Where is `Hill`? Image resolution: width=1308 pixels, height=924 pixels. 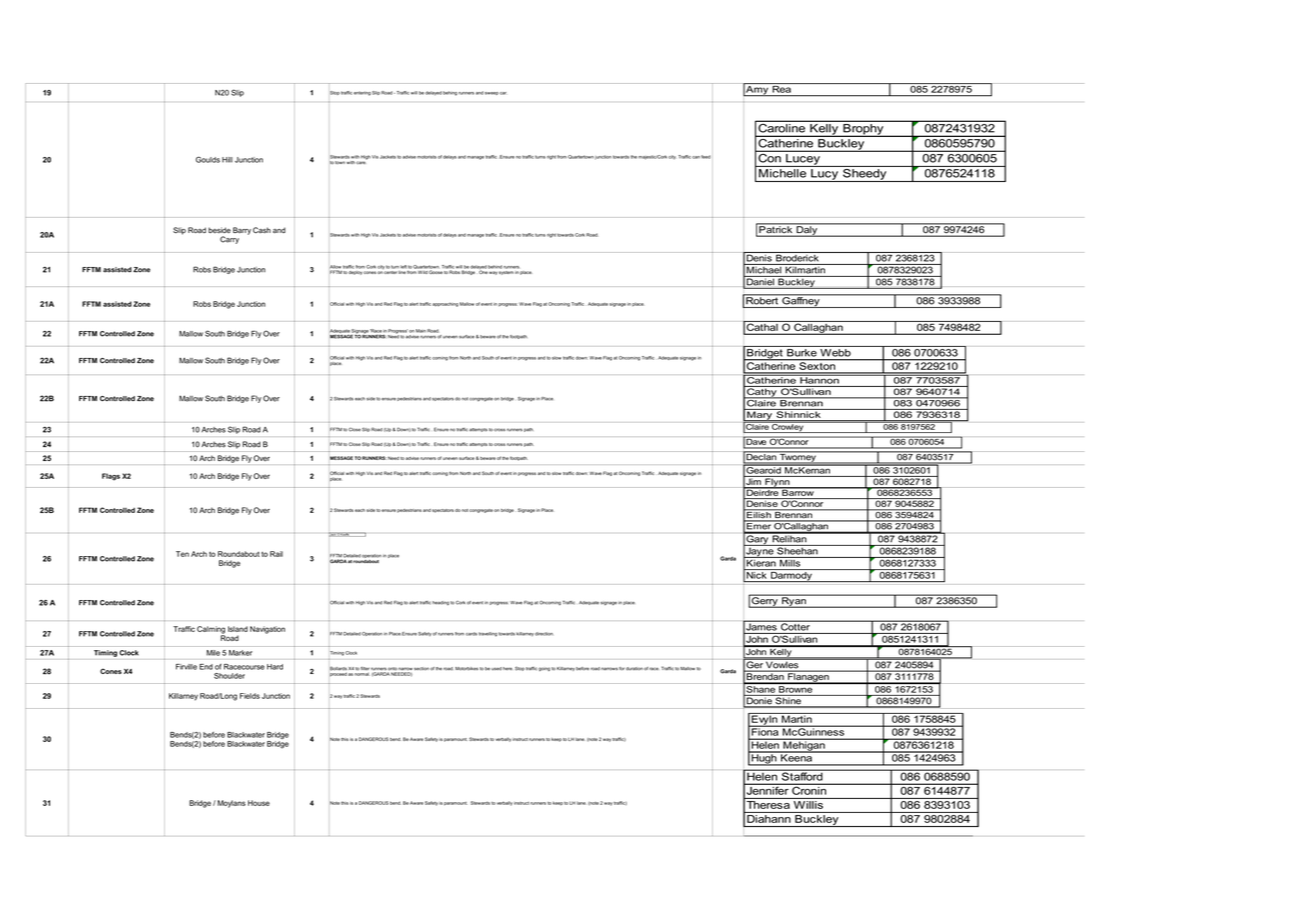
Hill is located at coordinates (227, 160).
